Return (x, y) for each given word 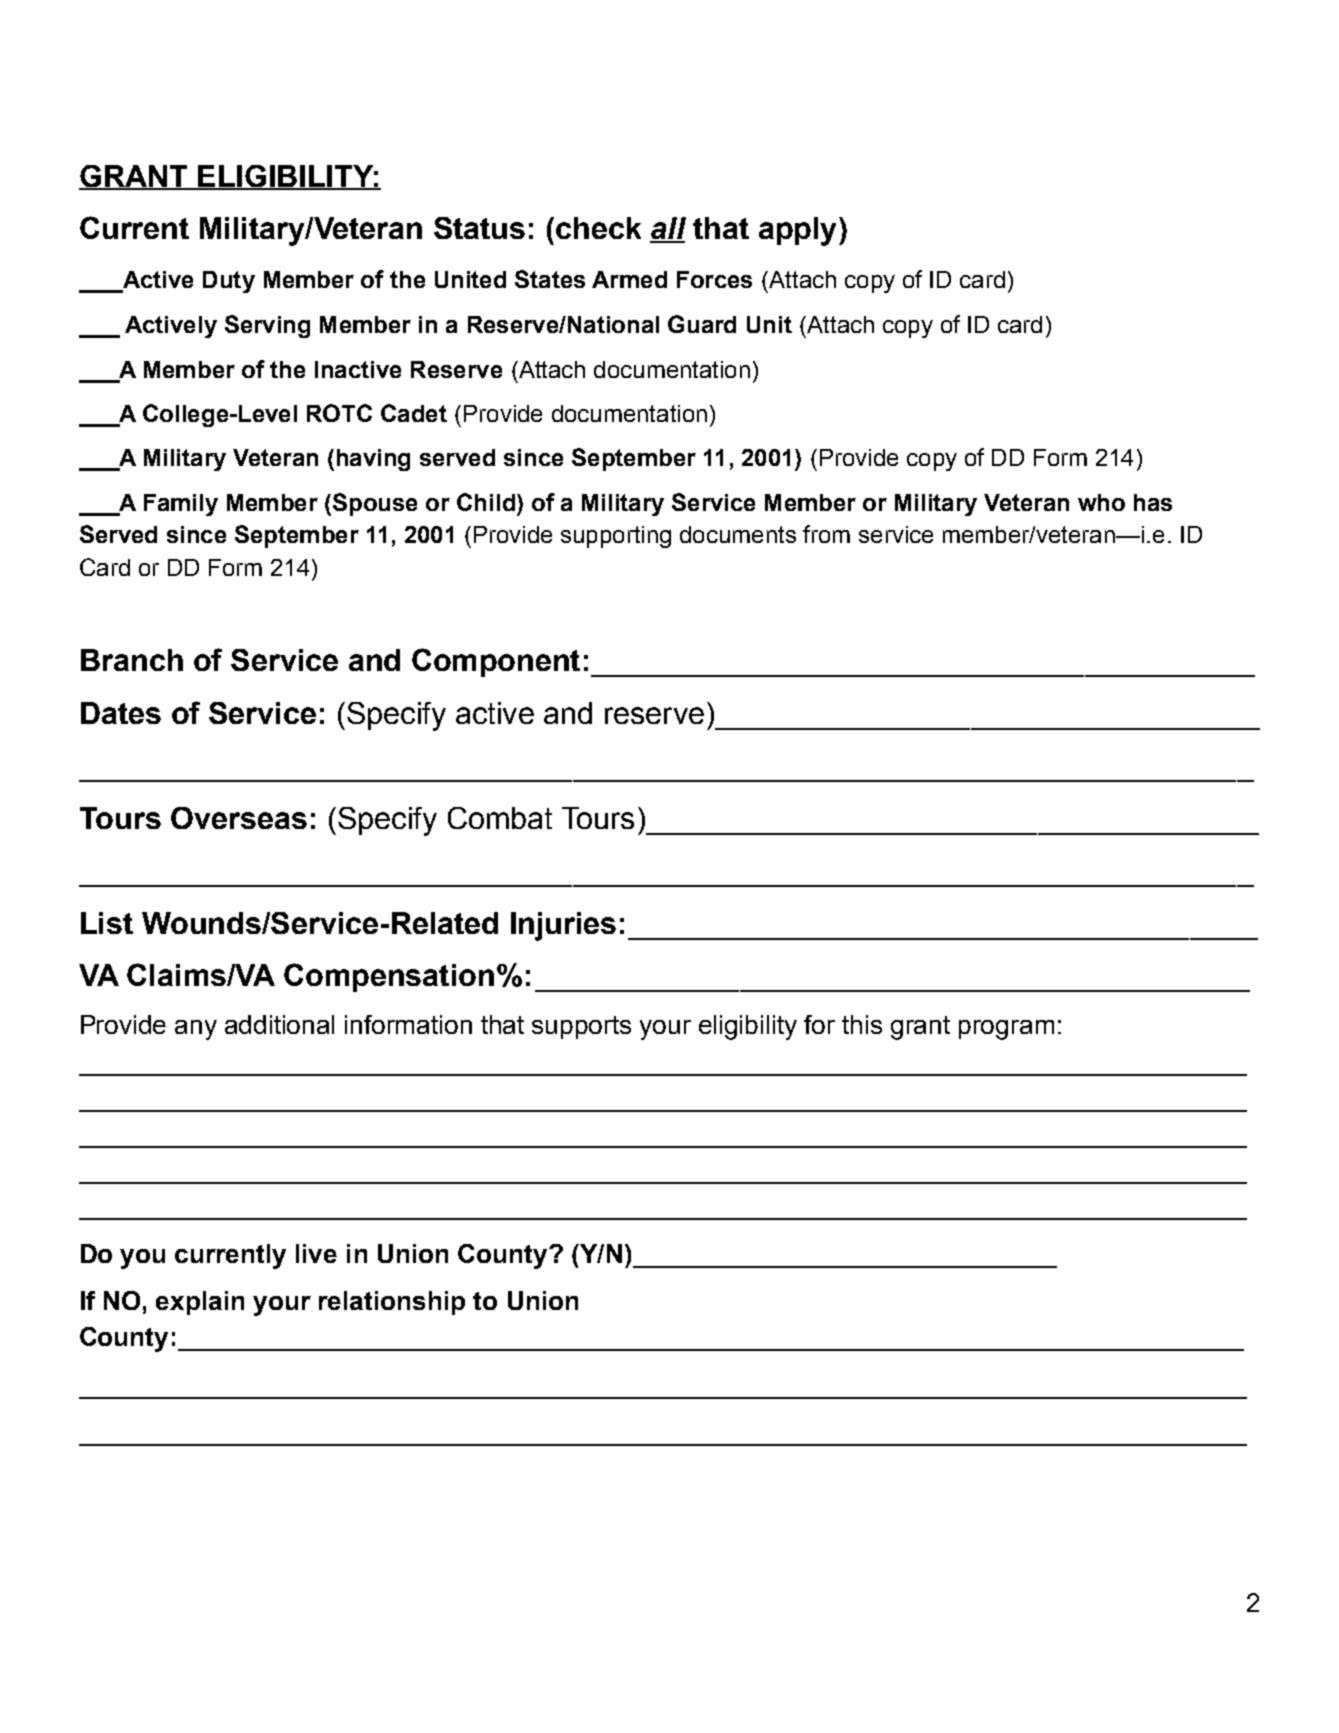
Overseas (239, 818)
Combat (500, 818)
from (826, 534)
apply (797, 231)
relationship (392, 1303)
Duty (229, 282)
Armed (629, 279)
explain (200, 1303)
